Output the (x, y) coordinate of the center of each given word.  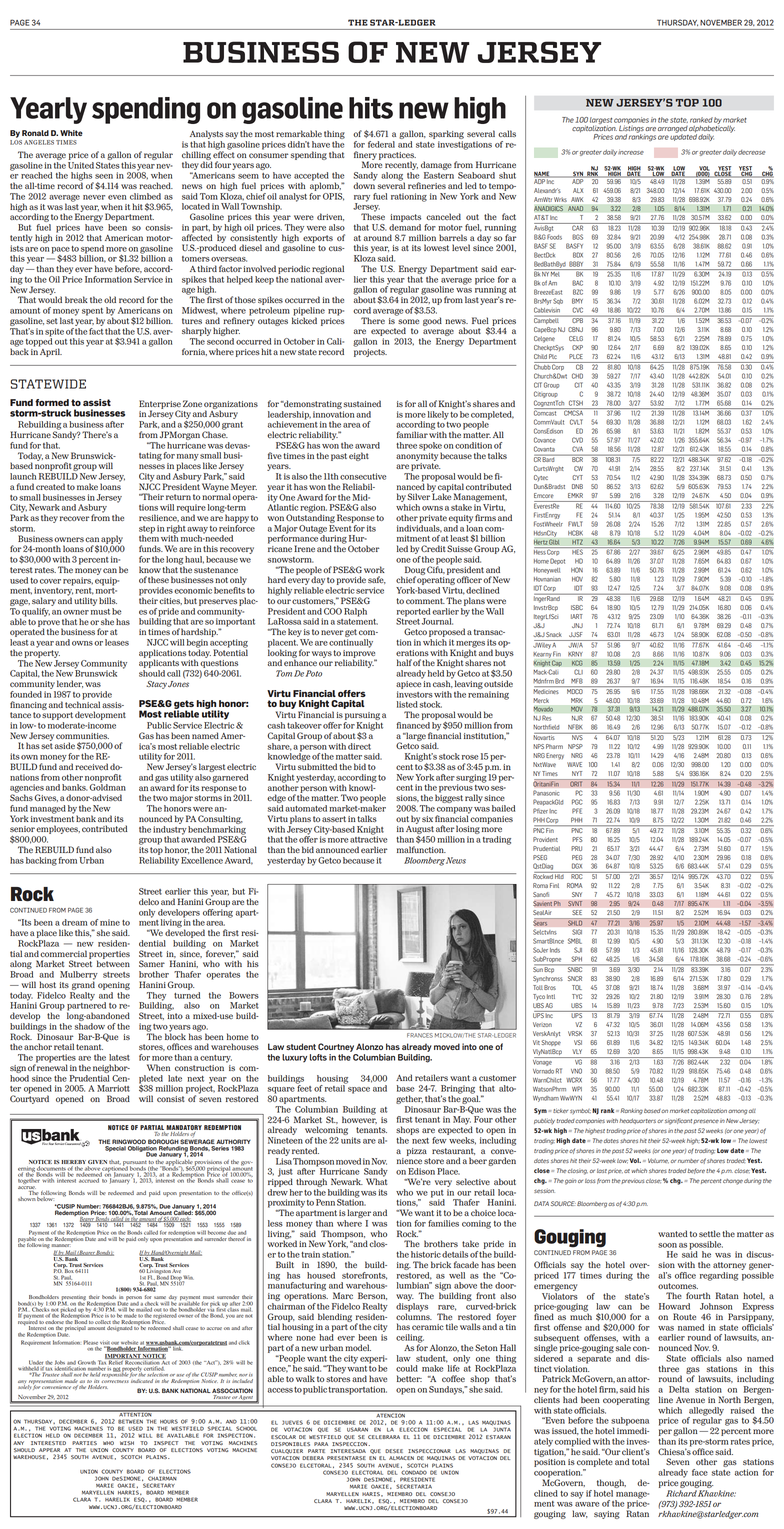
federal (381, 144)
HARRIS (129, 1493)
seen (104, 176)
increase (631, 153)
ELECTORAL (367, 1473)
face (700, 1472)
